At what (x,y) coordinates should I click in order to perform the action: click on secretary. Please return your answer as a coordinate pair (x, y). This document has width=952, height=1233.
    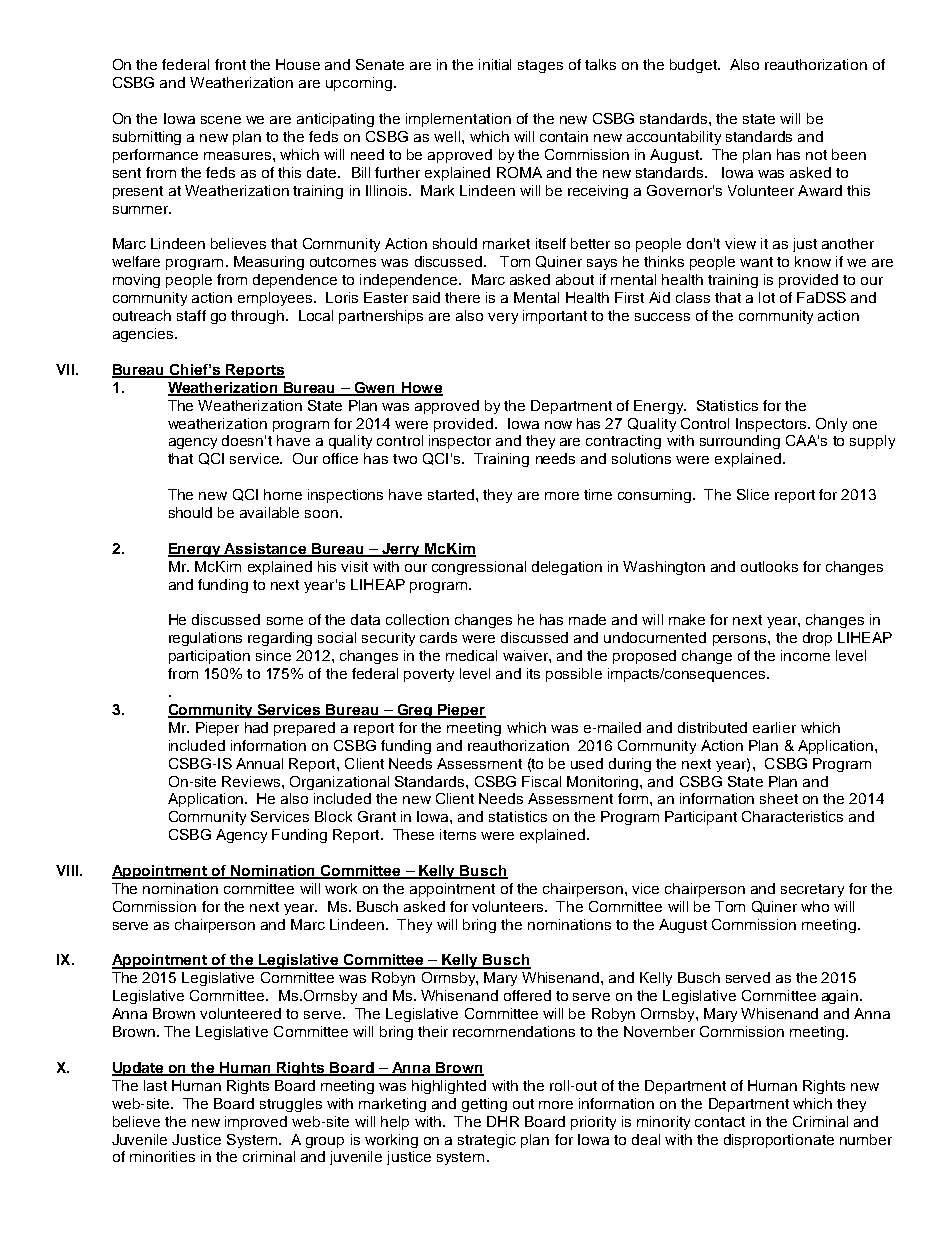
    Looking at the image, I should click on (812, 890).
